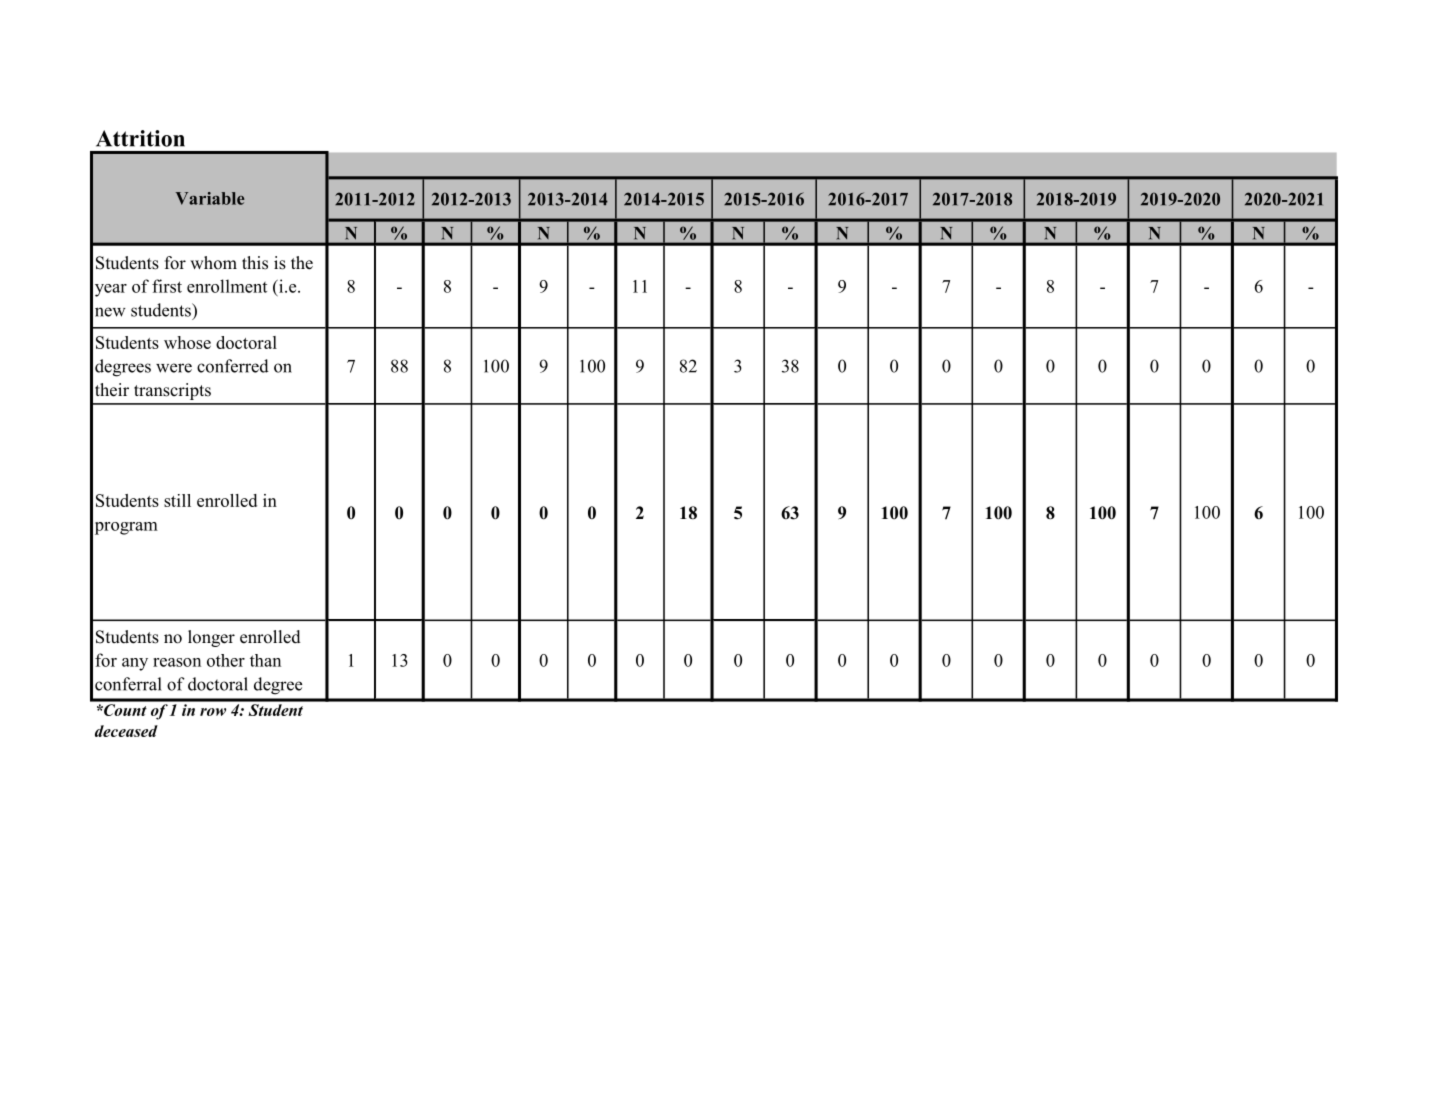  What do you see at coordinates (210, 198) in the screenshot?
I see `Variable` at bounding box center [210, 198].
